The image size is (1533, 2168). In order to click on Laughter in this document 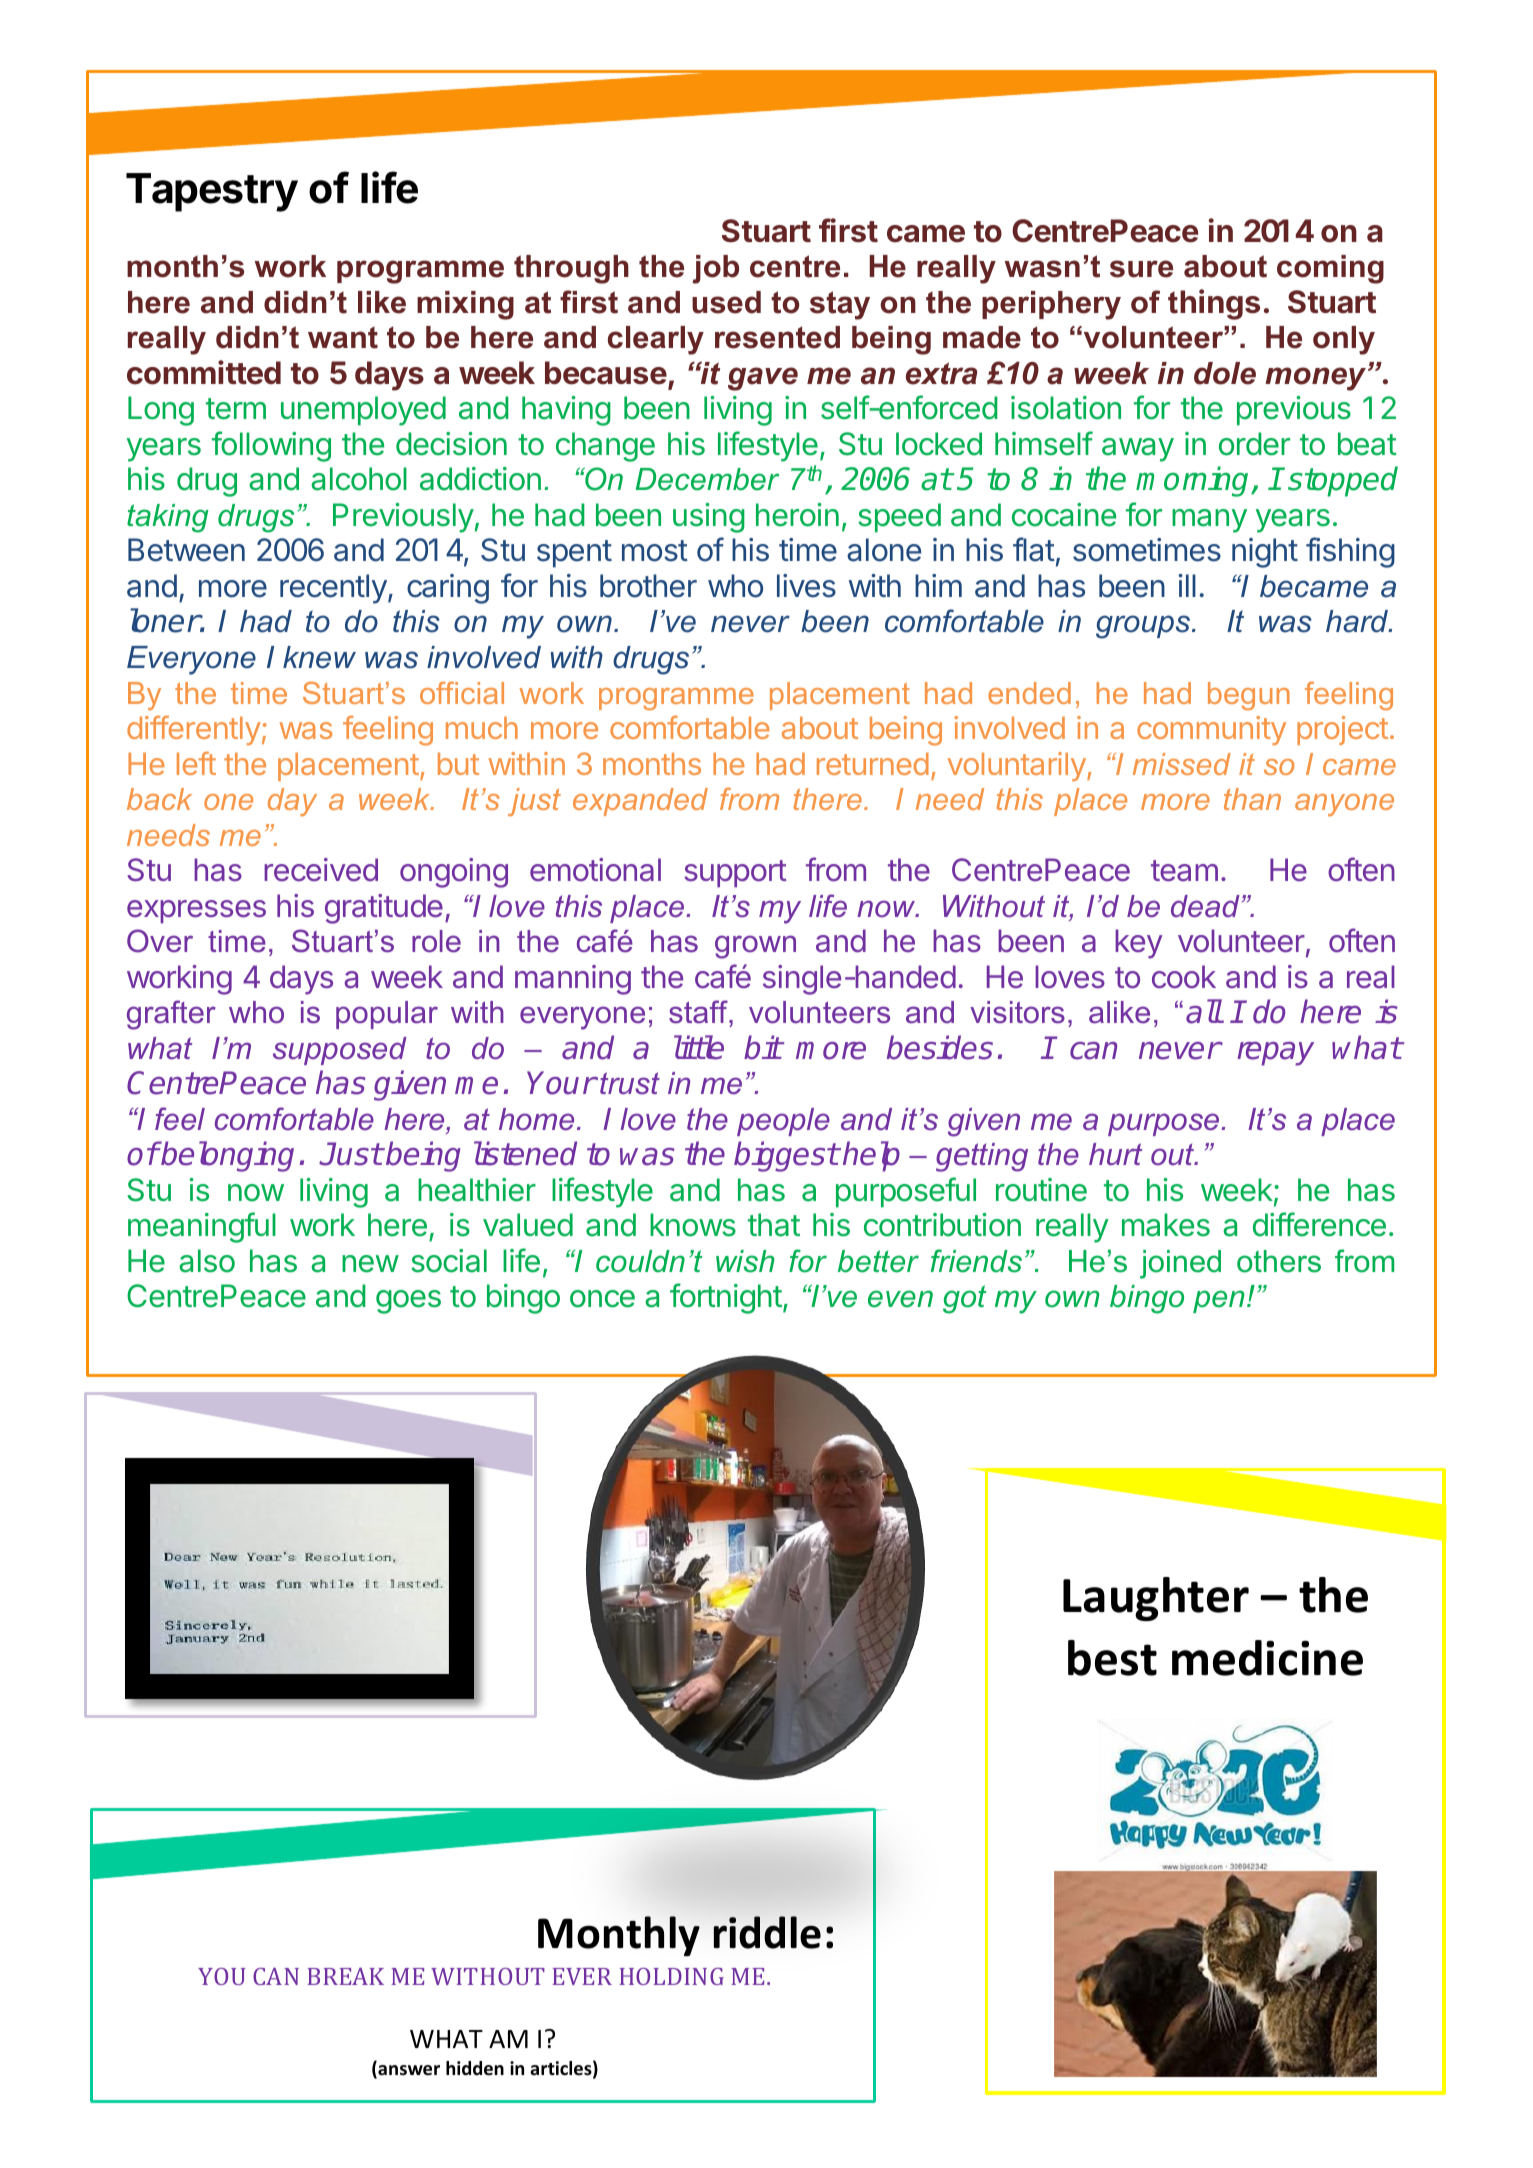, I will do `click(1156, 1599)`.
